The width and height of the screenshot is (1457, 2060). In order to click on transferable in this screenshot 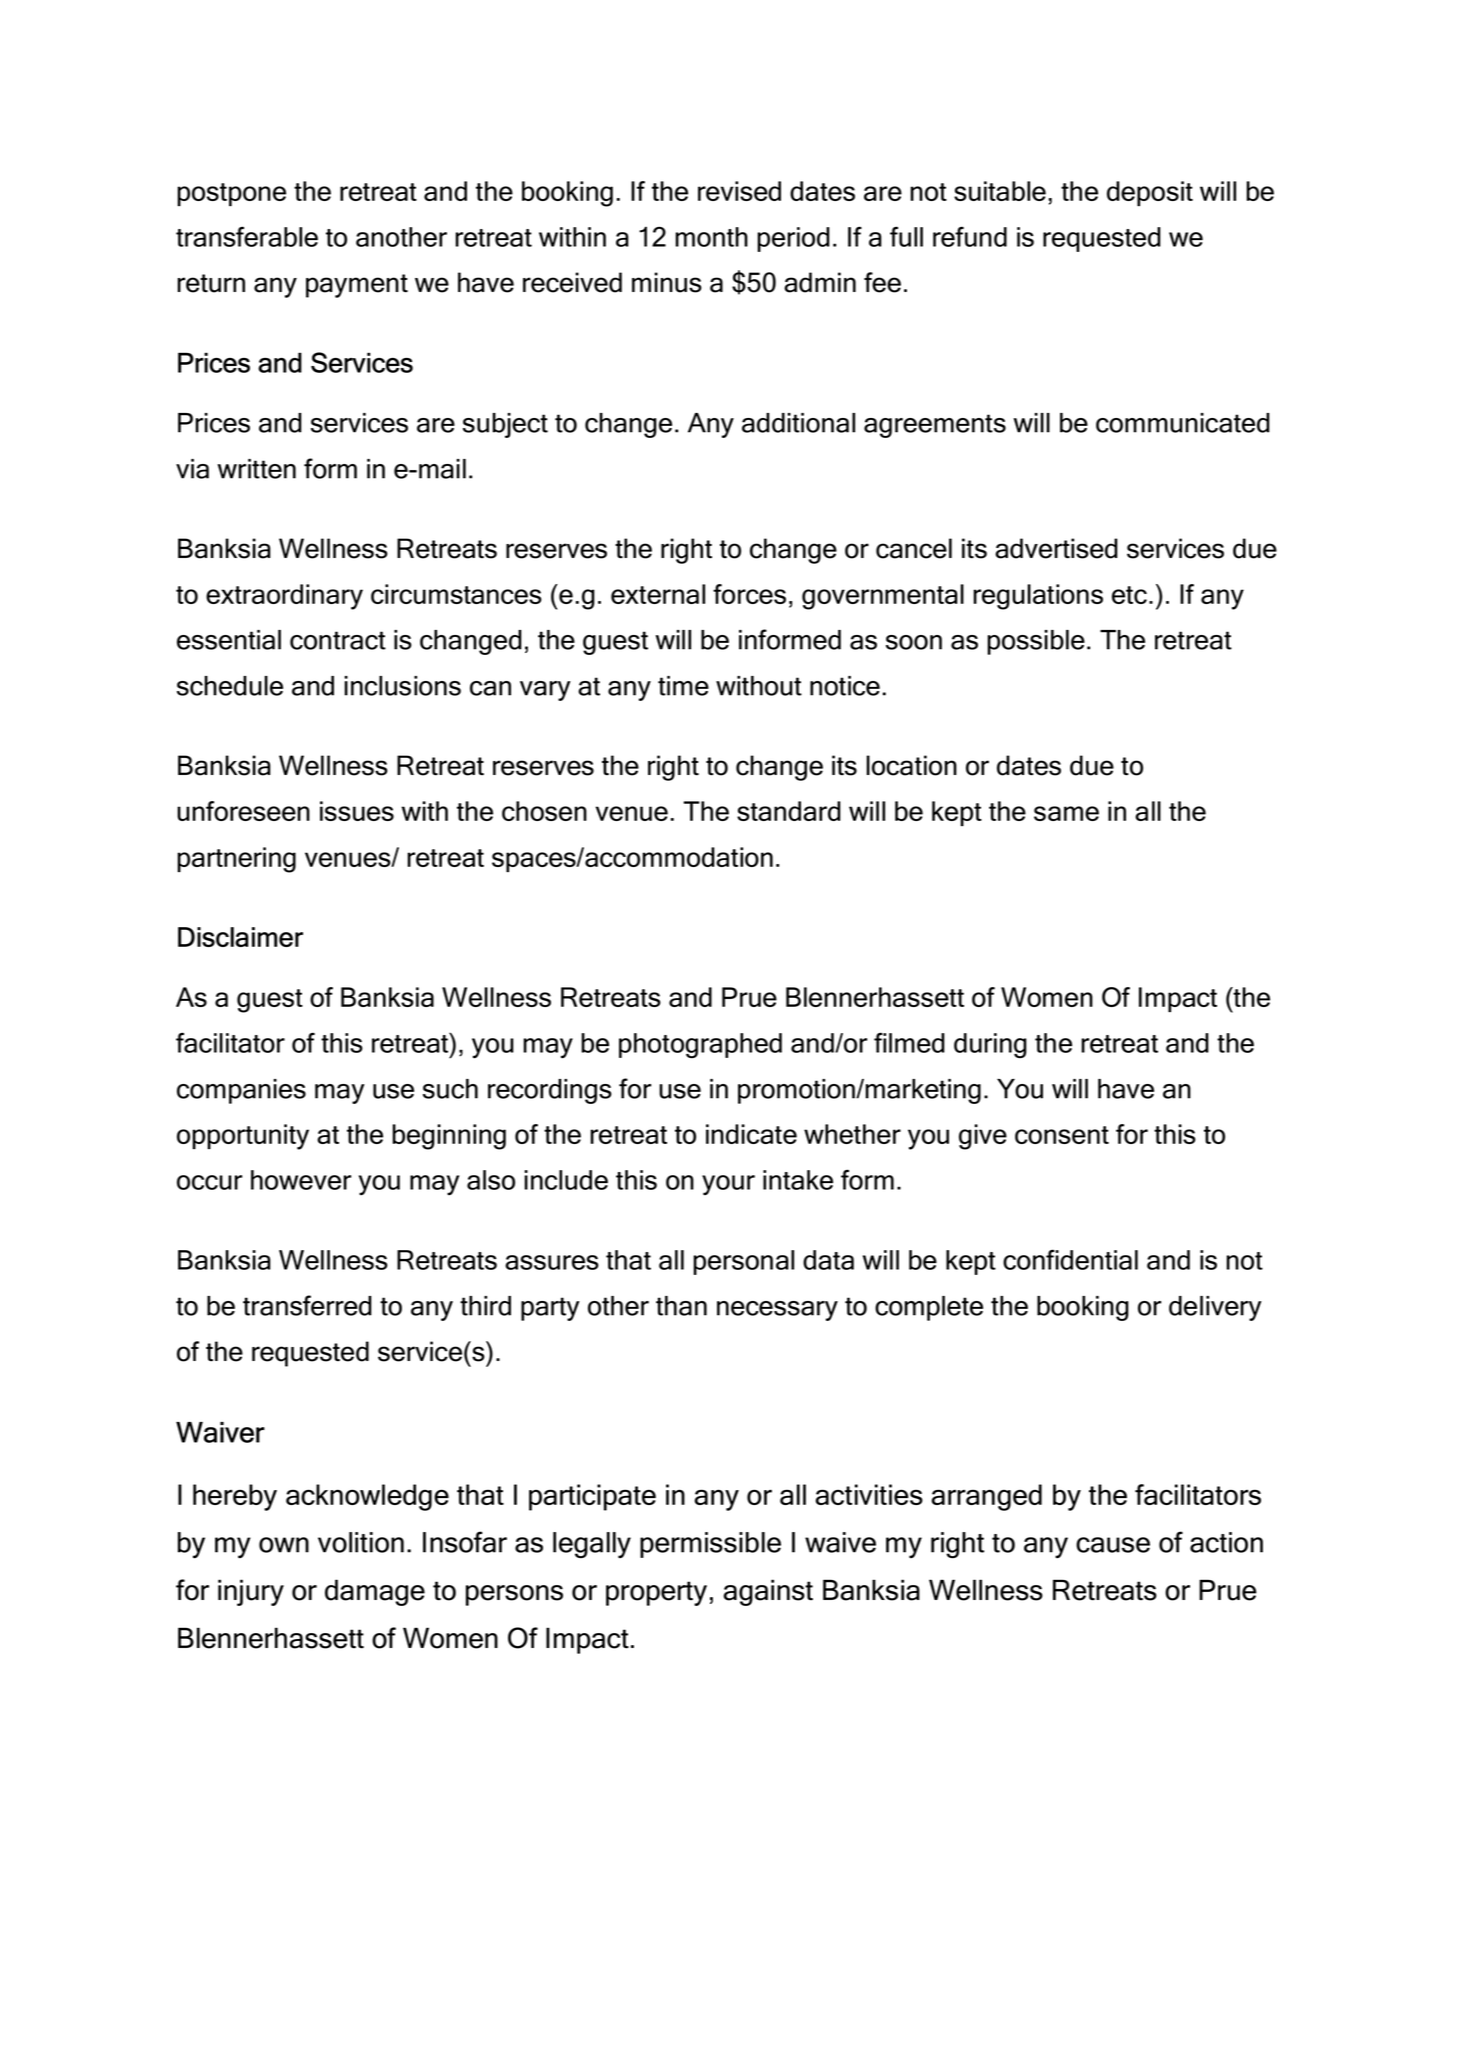, I will do `click(247, 236)`.
